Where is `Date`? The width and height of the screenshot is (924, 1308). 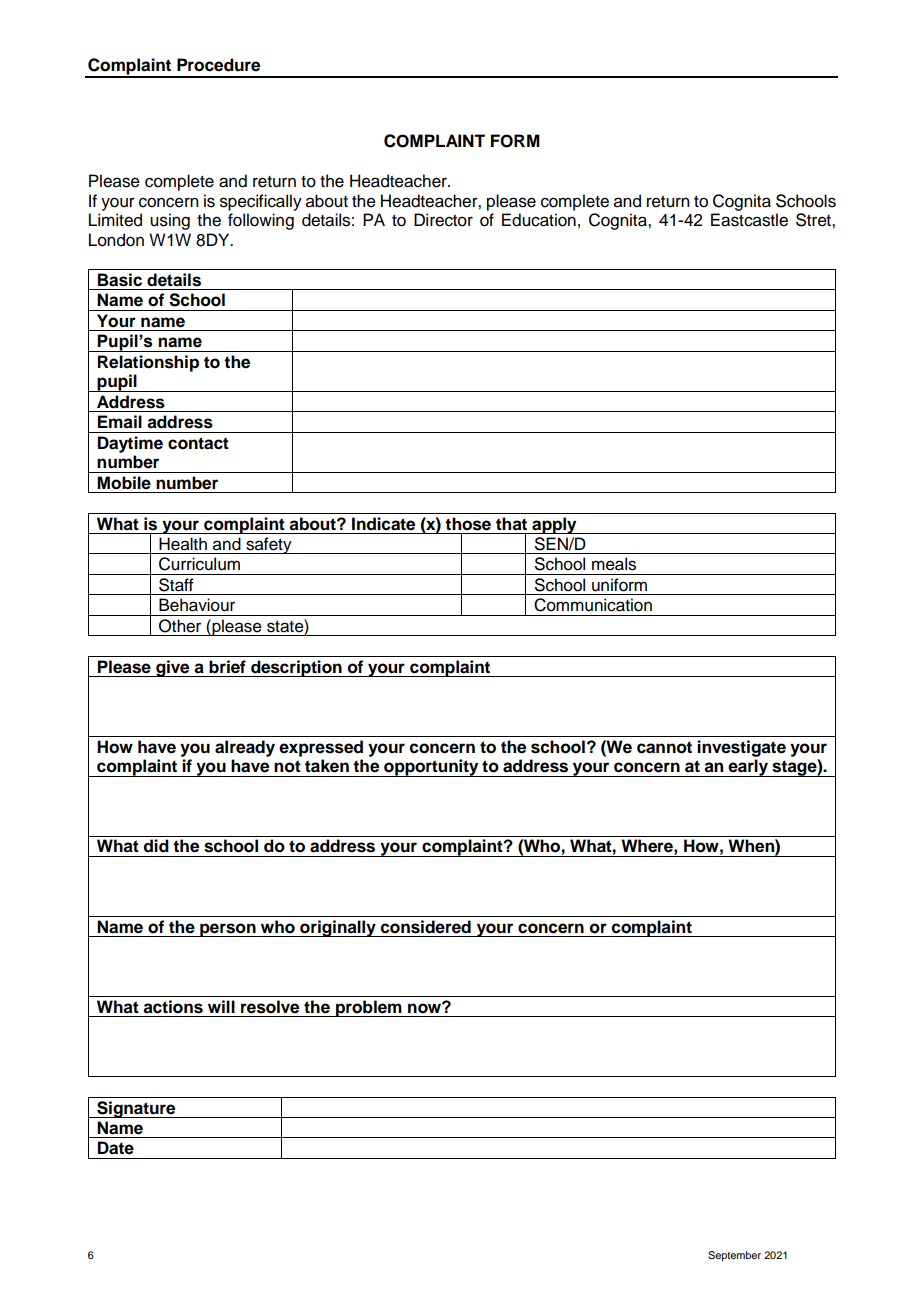
Date is located at coordinates (116, 1148).
